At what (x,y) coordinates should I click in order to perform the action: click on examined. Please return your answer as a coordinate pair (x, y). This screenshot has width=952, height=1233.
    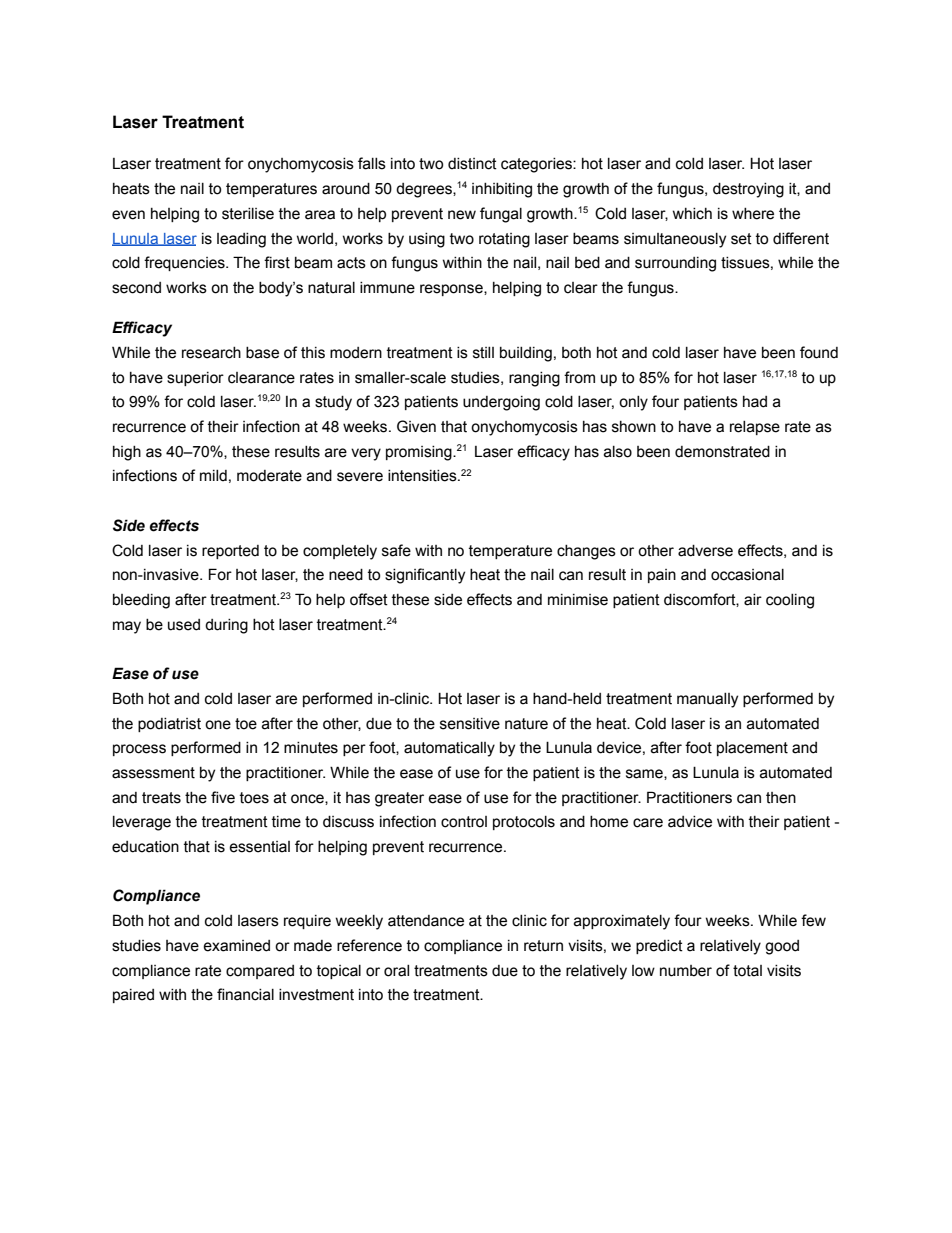
    Looking at the image, I should click on (236, 946).
